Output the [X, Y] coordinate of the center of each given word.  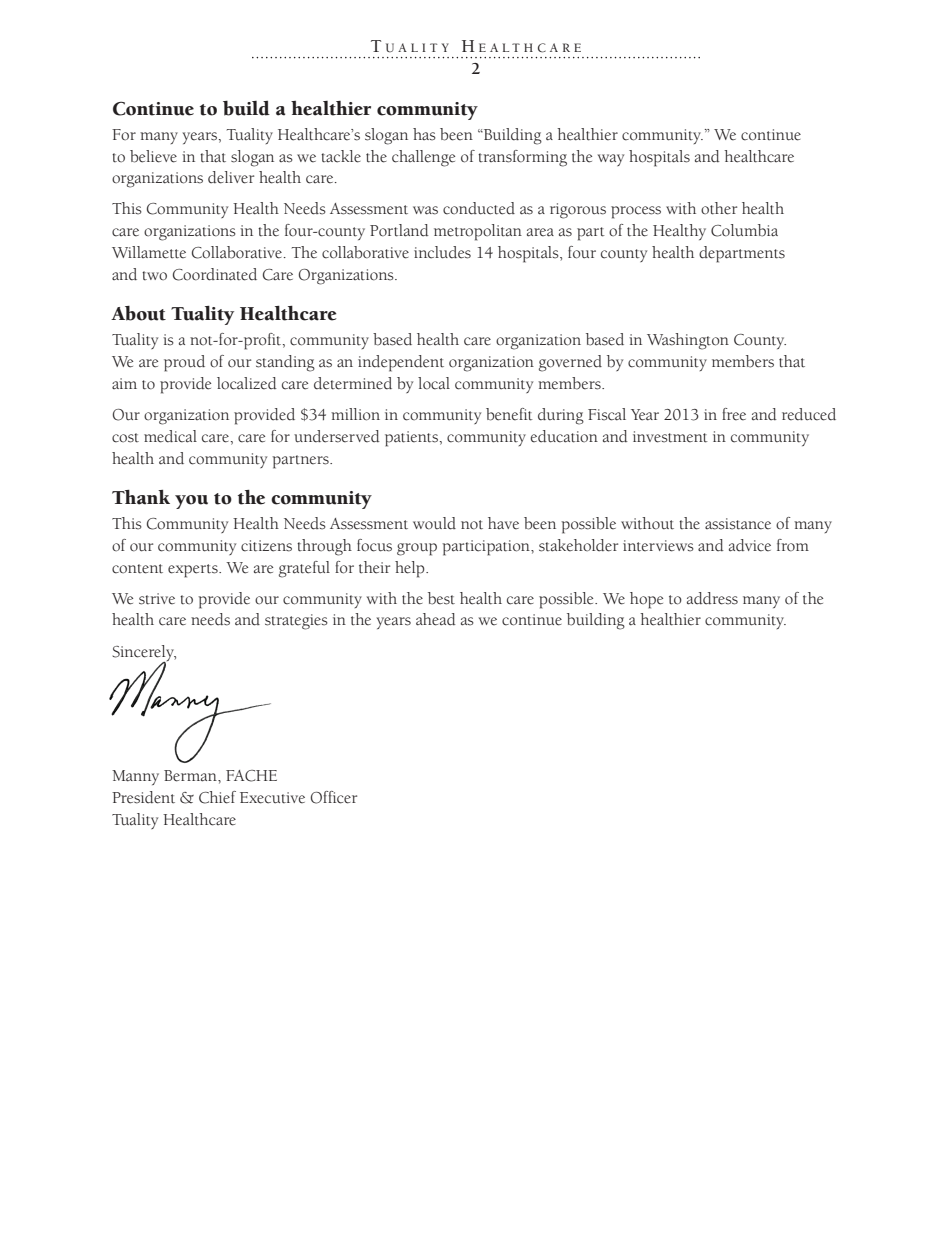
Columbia [744, 230]
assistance [738, 524]
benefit [509, 414]
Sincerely [144, 654]
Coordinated [215, 274]
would [434, 523]
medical [170, 436]
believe [153, 156]
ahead [436, 619]
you [191, 502]
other [719, 208]
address [712, 598]
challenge [423, 158]
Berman [191, 776]
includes [442, 252]
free [734, 414]
